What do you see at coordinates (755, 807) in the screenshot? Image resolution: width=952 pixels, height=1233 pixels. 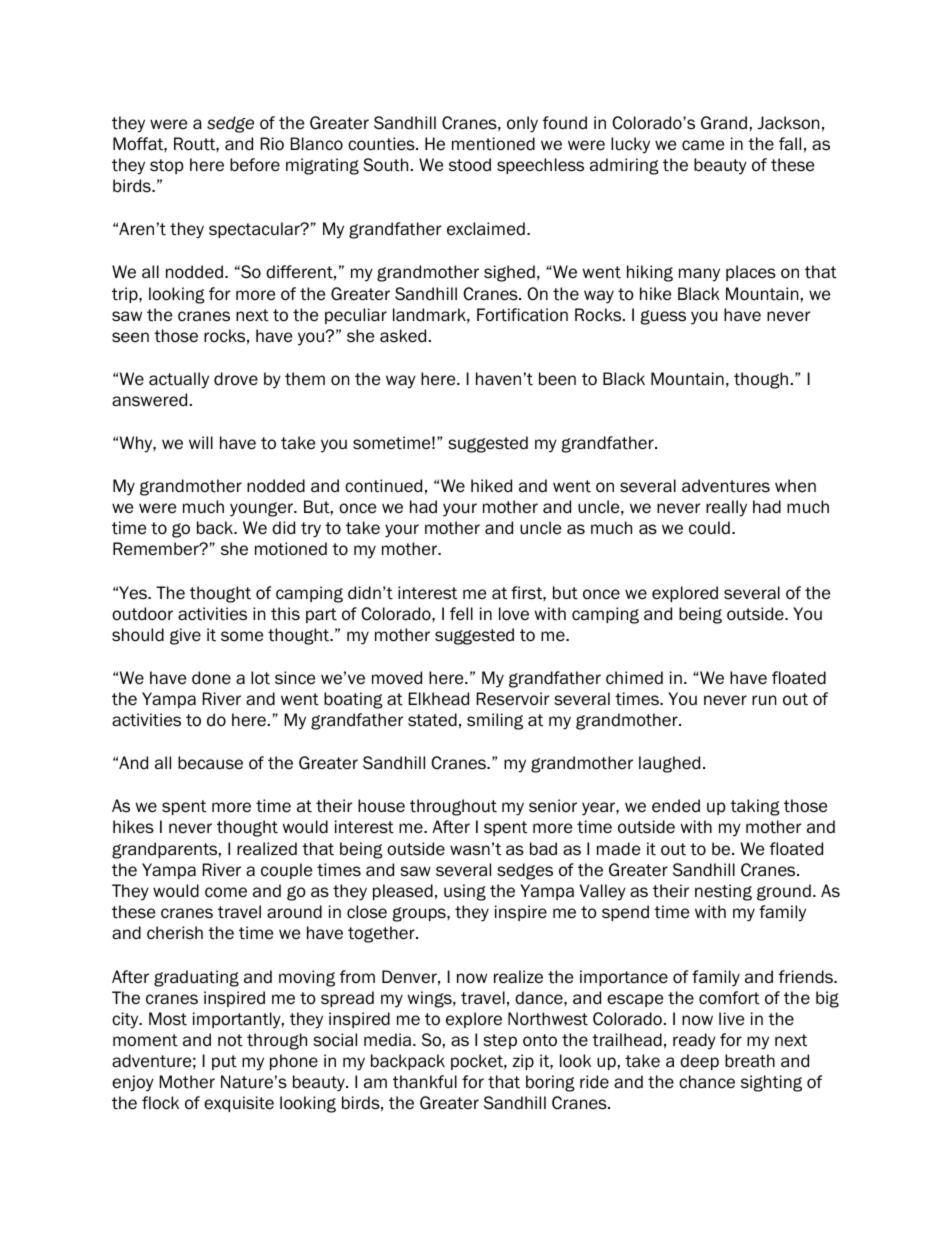 I see `taking` at bounding box center [755, 807].
